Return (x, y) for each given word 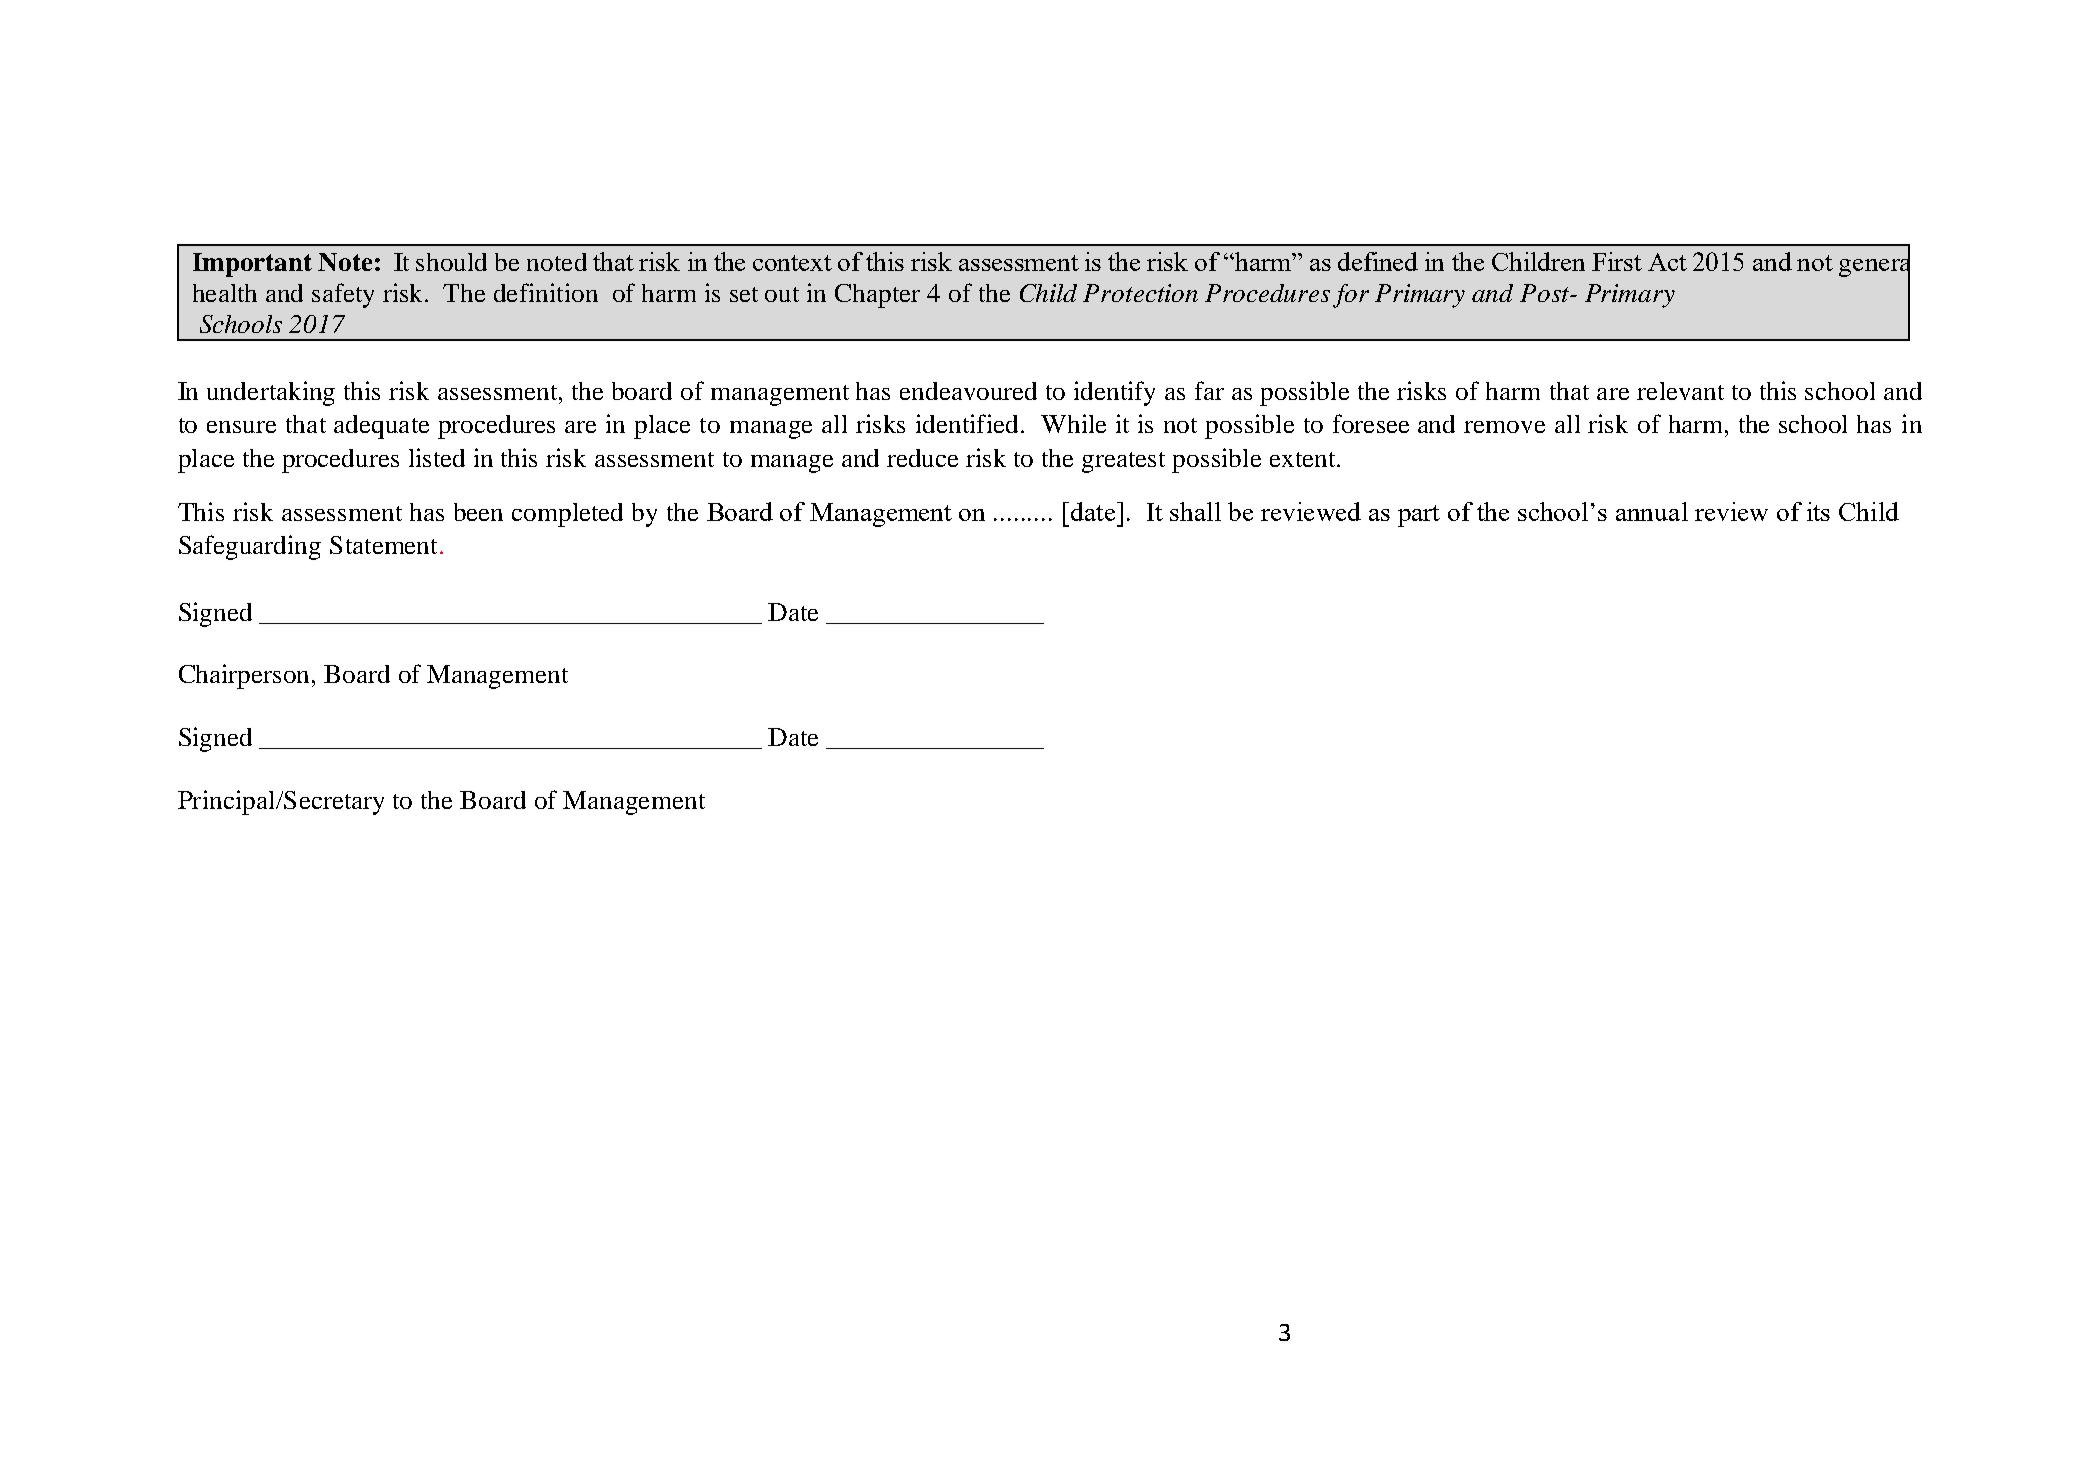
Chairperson (246, 676)
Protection (1140, 293)
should (451, 262)
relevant (1680, 391)
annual (1652, 511)
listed (437, 457)
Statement (383, 545)
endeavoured (968, 391)
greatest (1123, 462)
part (1419, 516)
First (1617, 261)
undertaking (271, 393)
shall (1195, 511)
